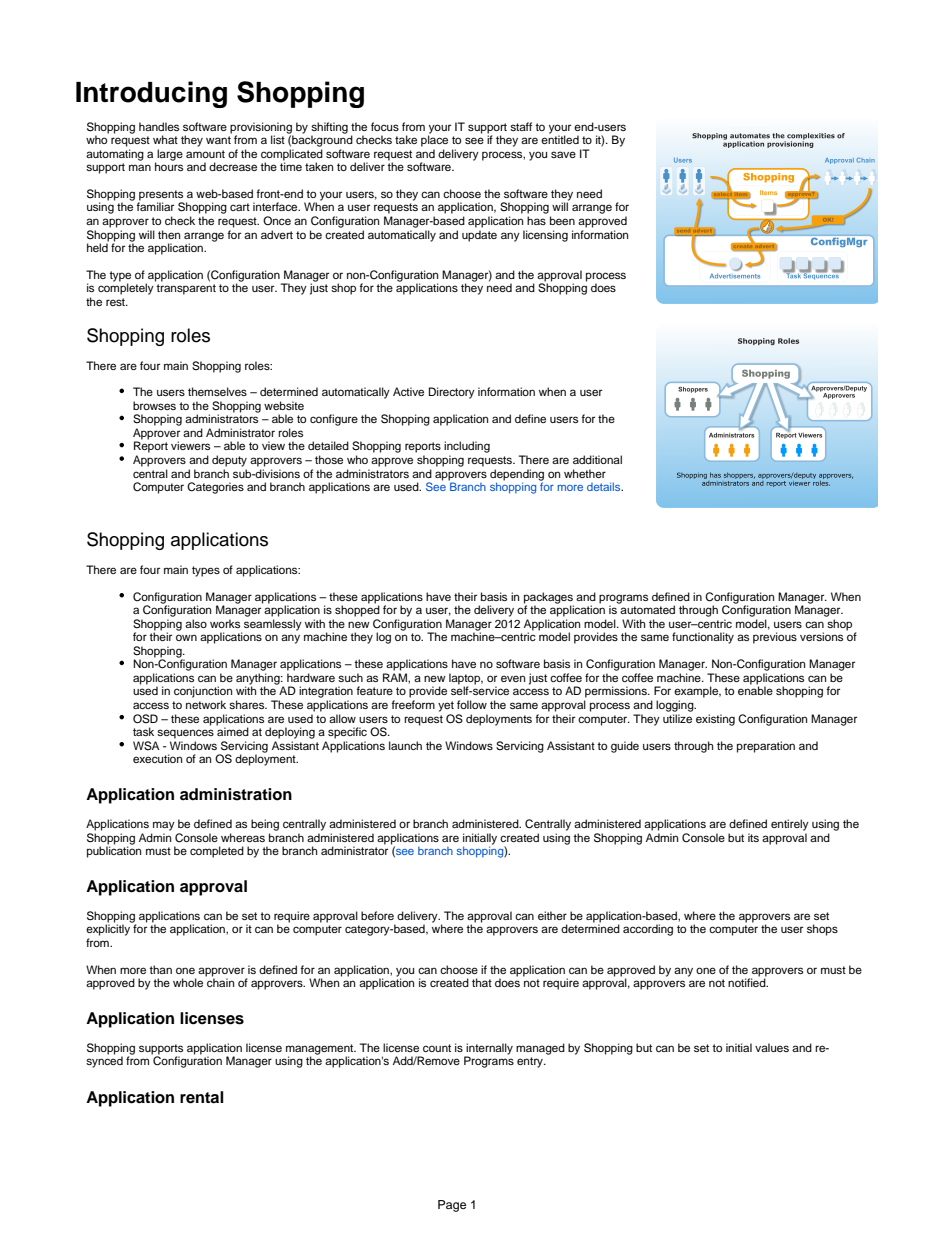 Image resolution: width=952 pixels, height=1233 pixels. I want to click on Page, so click(452, 1206).
